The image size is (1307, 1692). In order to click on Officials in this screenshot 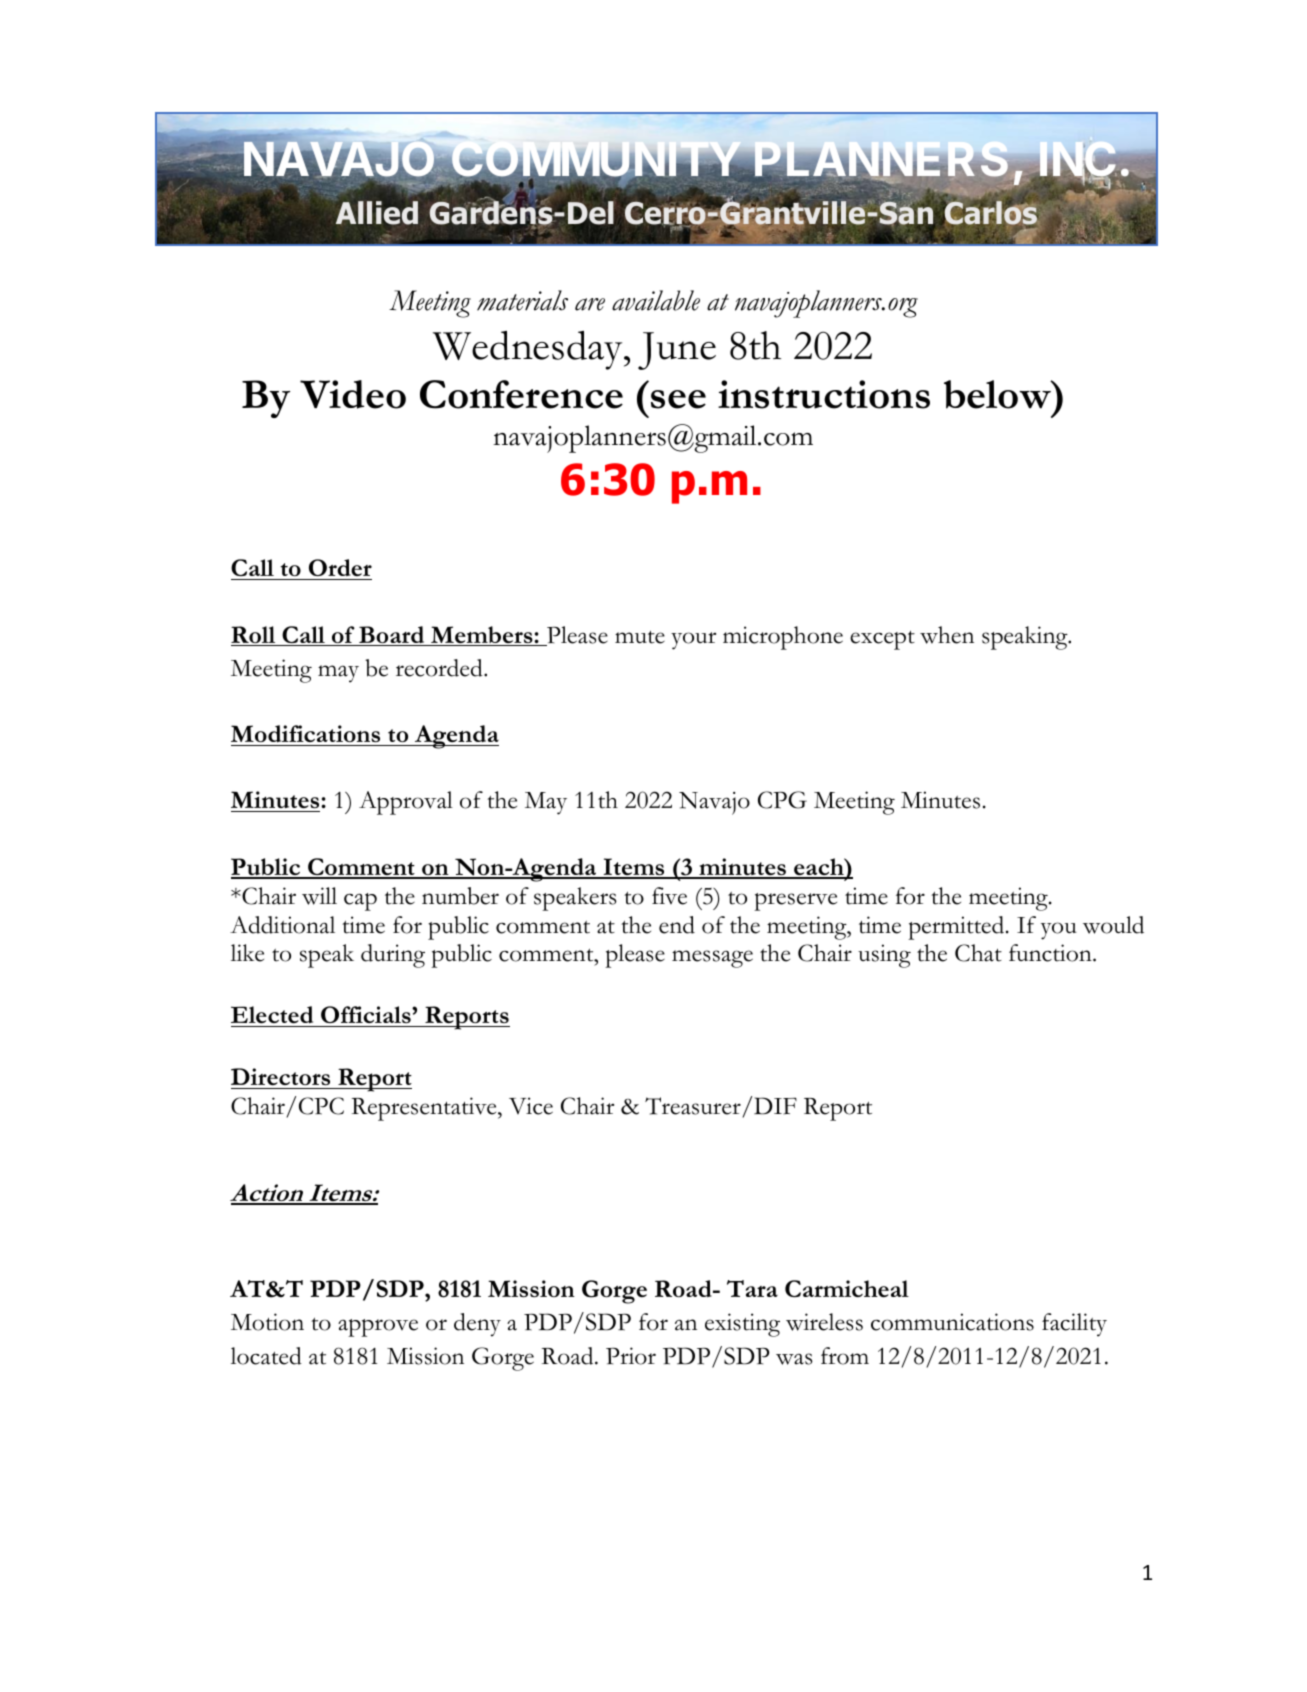, I will do `click(367, 1014)`.
